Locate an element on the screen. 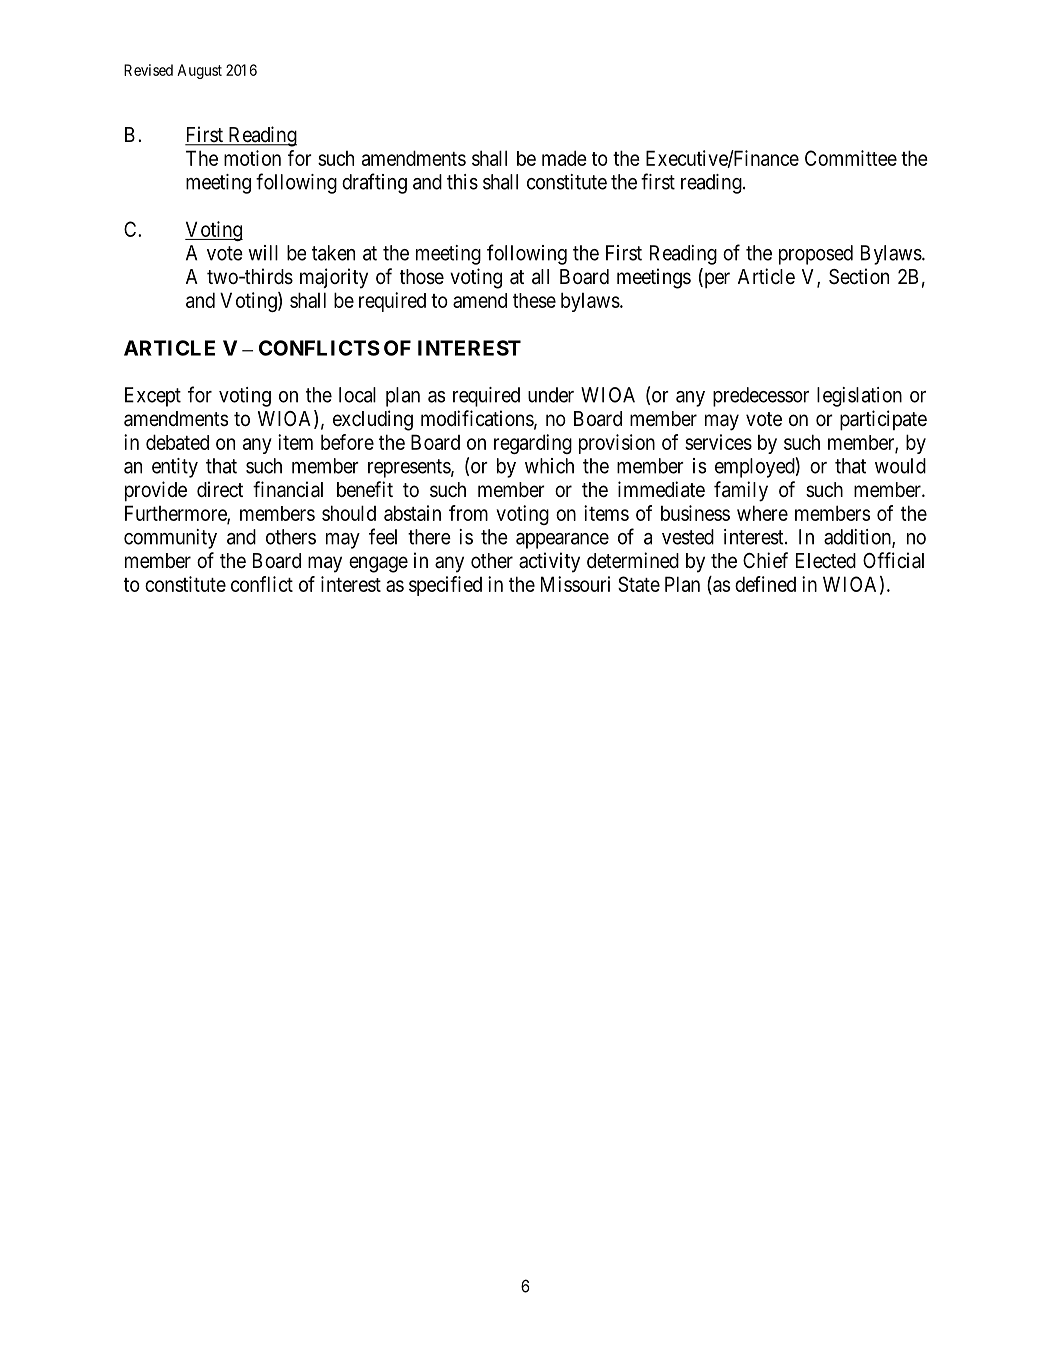  Elected is located at coordinates (826, 560).
